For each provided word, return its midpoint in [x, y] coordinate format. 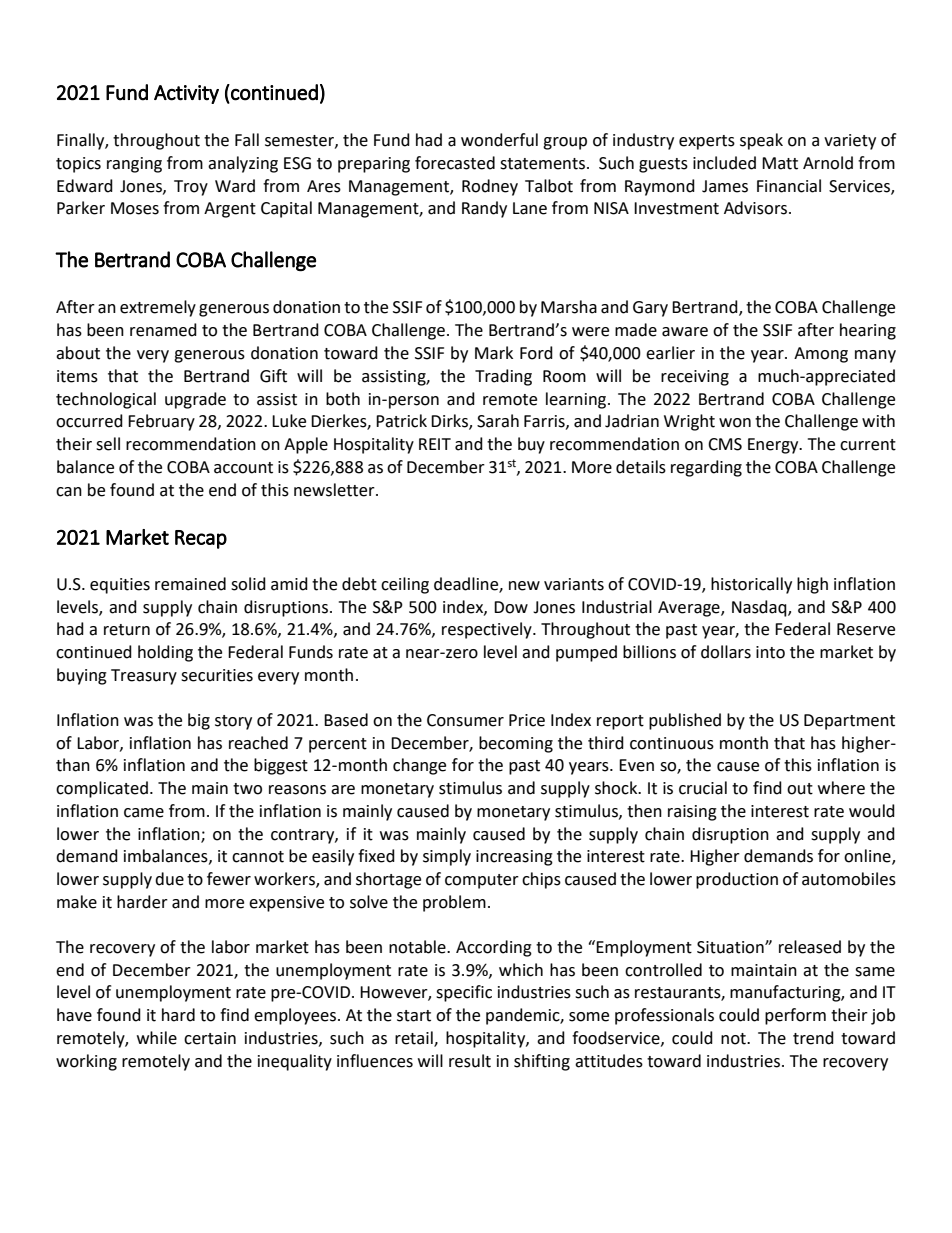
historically [751, 585]
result [470, 1061]
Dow [511, 607]
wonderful [499, 140]
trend [813, 1038]
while [157, 1038]
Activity [186, 94]
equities [120, 586]
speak [761, 141]
